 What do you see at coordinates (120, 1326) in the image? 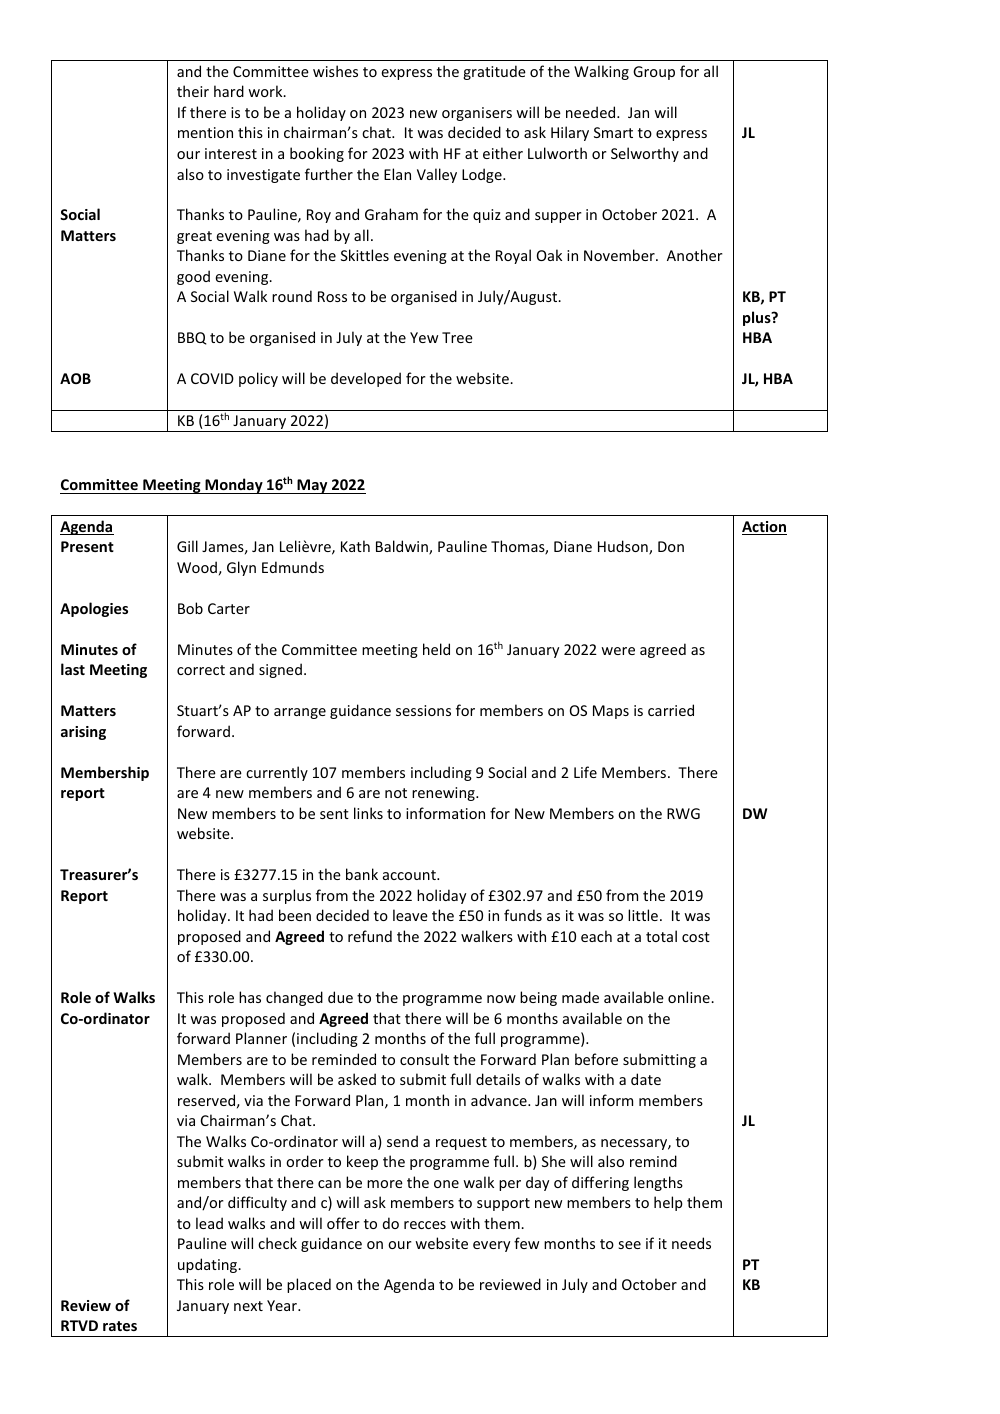
I see `rates` at bounding box center [120, 1326].
